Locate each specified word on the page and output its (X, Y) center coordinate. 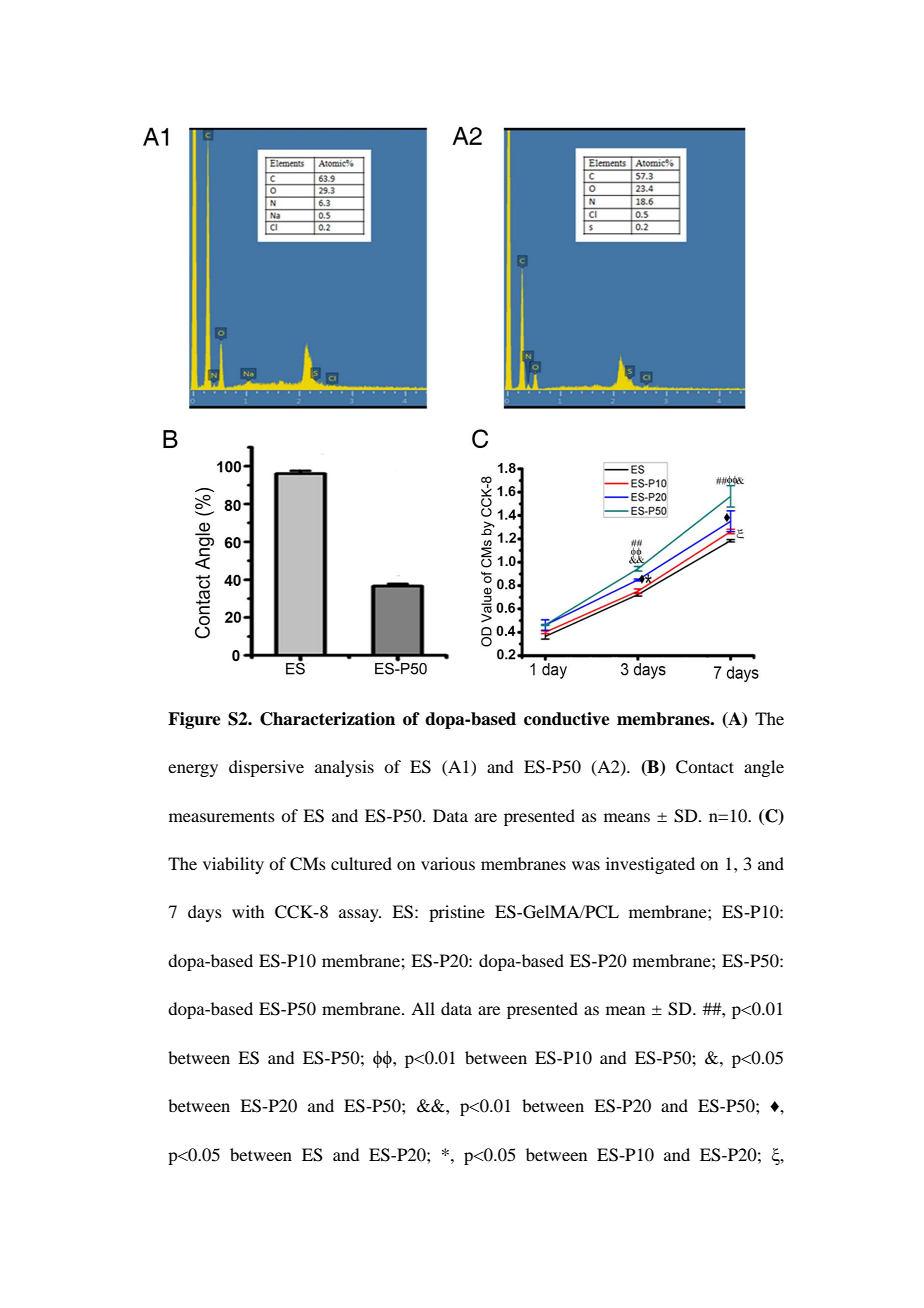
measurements (222, 817)
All (423, 1008)
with (248, 911)
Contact (705, 767)
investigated (650, 865)
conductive (567, 719)
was (586, 865)
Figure (194, 720)
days (205, 913)
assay (360, 915)
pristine (457, 913)
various (448, 863)
